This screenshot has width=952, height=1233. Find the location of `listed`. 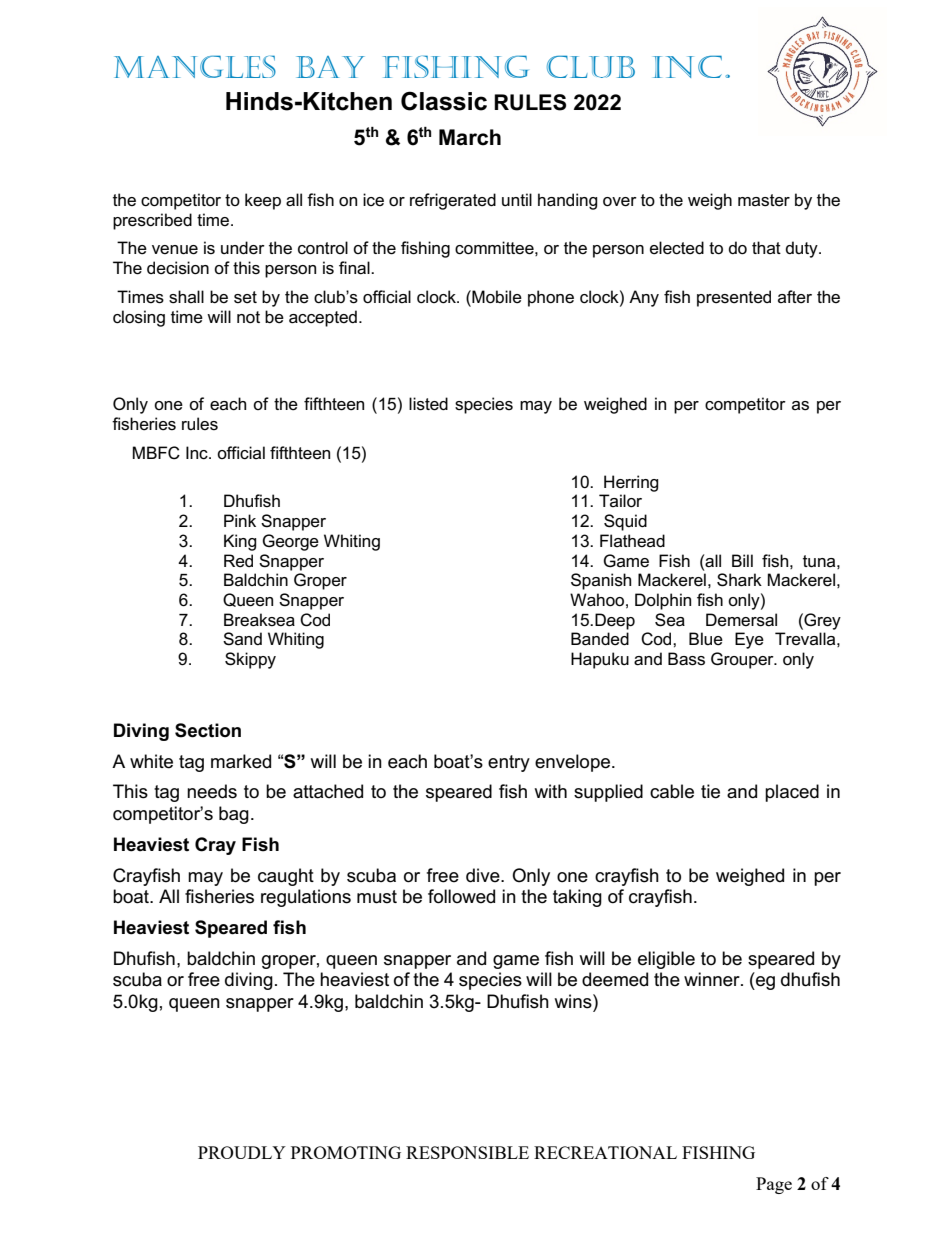

listed is located at coordinates (428, 404).
